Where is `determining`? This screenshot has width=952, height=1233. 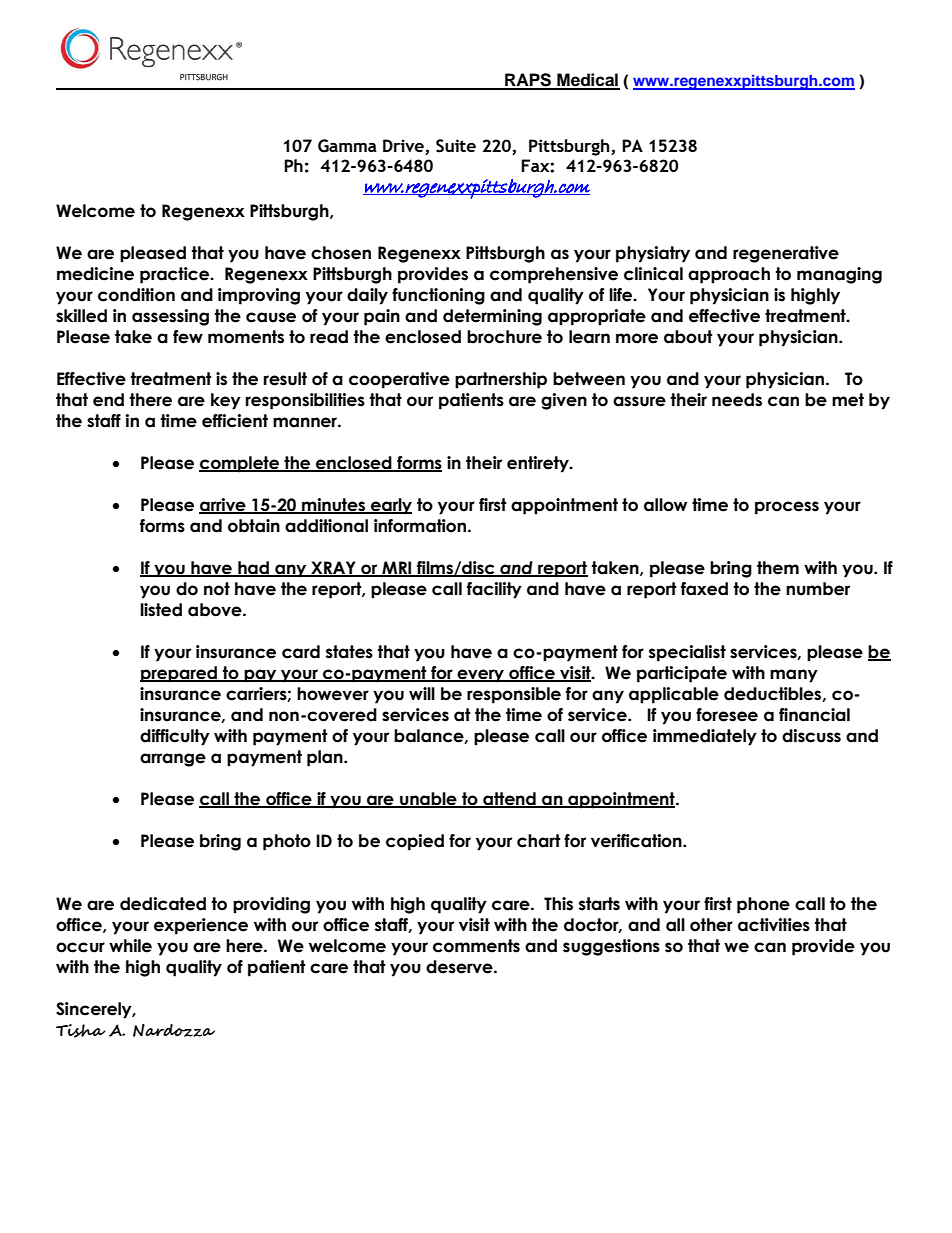 determining is located at coordinates (492, 317).
